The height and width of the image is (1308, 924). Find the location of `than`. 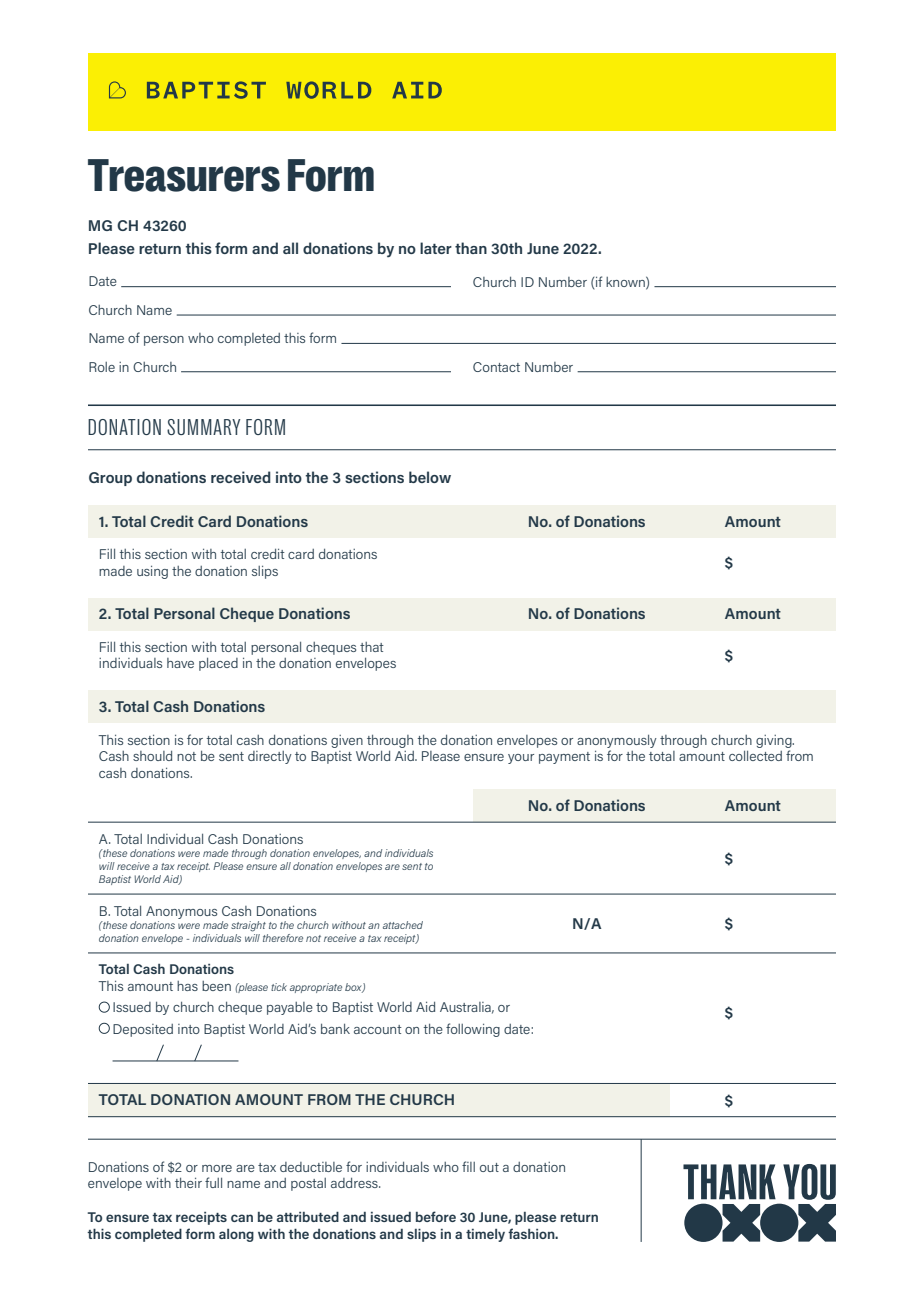

than is located at coordinates (471, 248).
